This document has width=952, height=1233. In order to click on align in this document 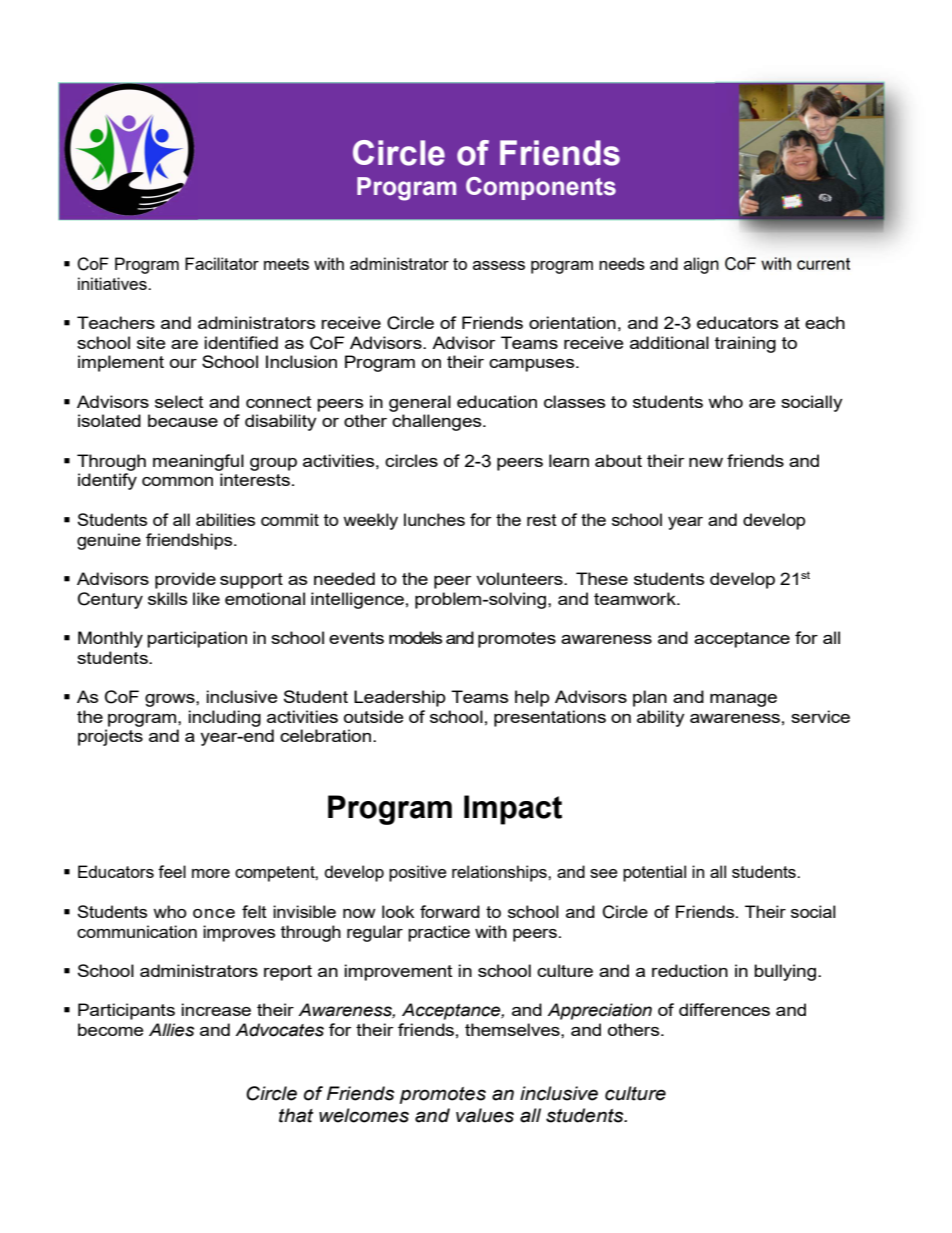, I will do `click(701, 265)`.
